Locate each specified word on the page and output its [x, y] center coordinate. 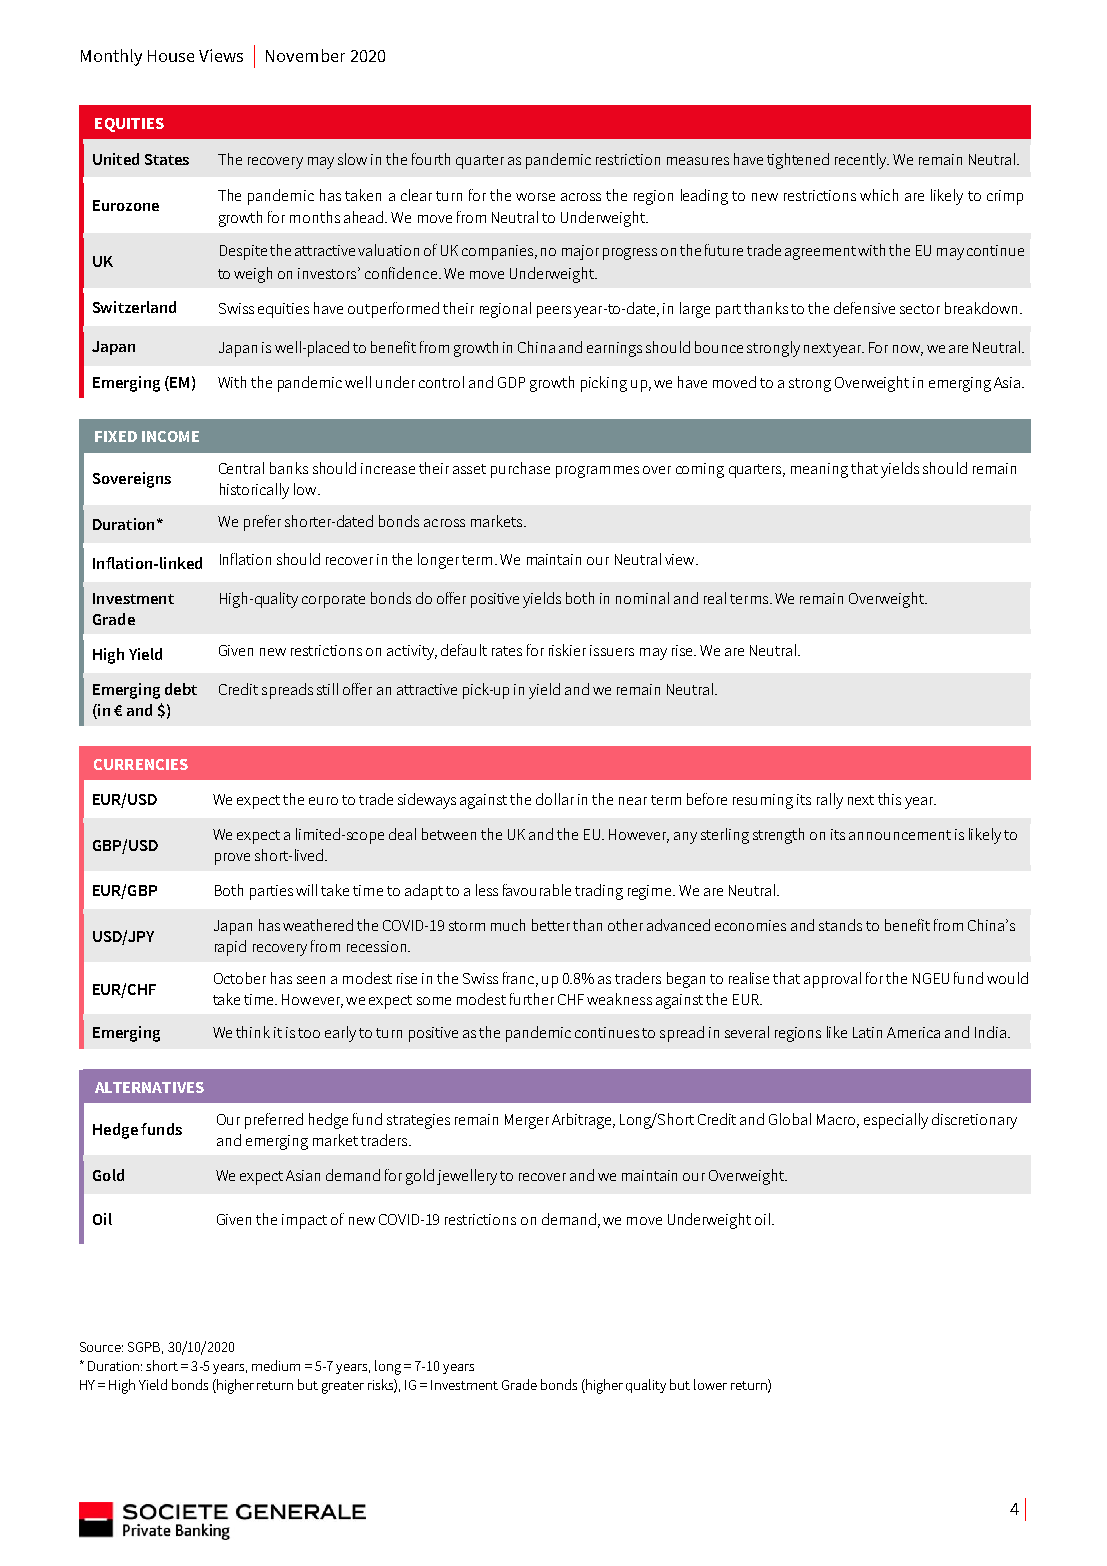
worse [535, 197]
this [889, 799]
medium [276, 1365]
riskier [567, 650]
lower [710, 1384]
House [171, 56]
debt [181, 689]
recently [862, 161]
